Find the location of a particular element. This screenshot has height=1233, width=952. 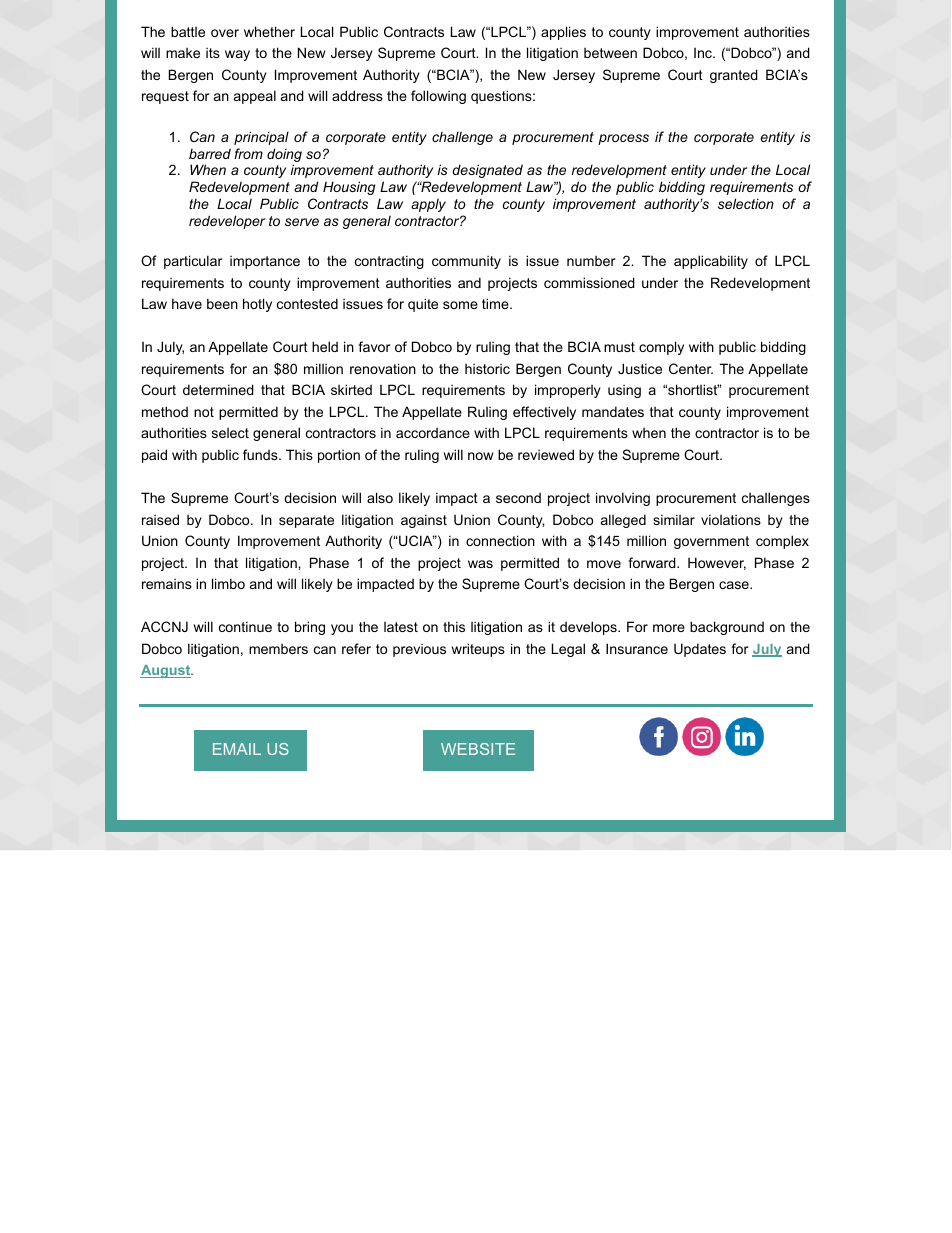

granted is located at coordinates (734, 76).
